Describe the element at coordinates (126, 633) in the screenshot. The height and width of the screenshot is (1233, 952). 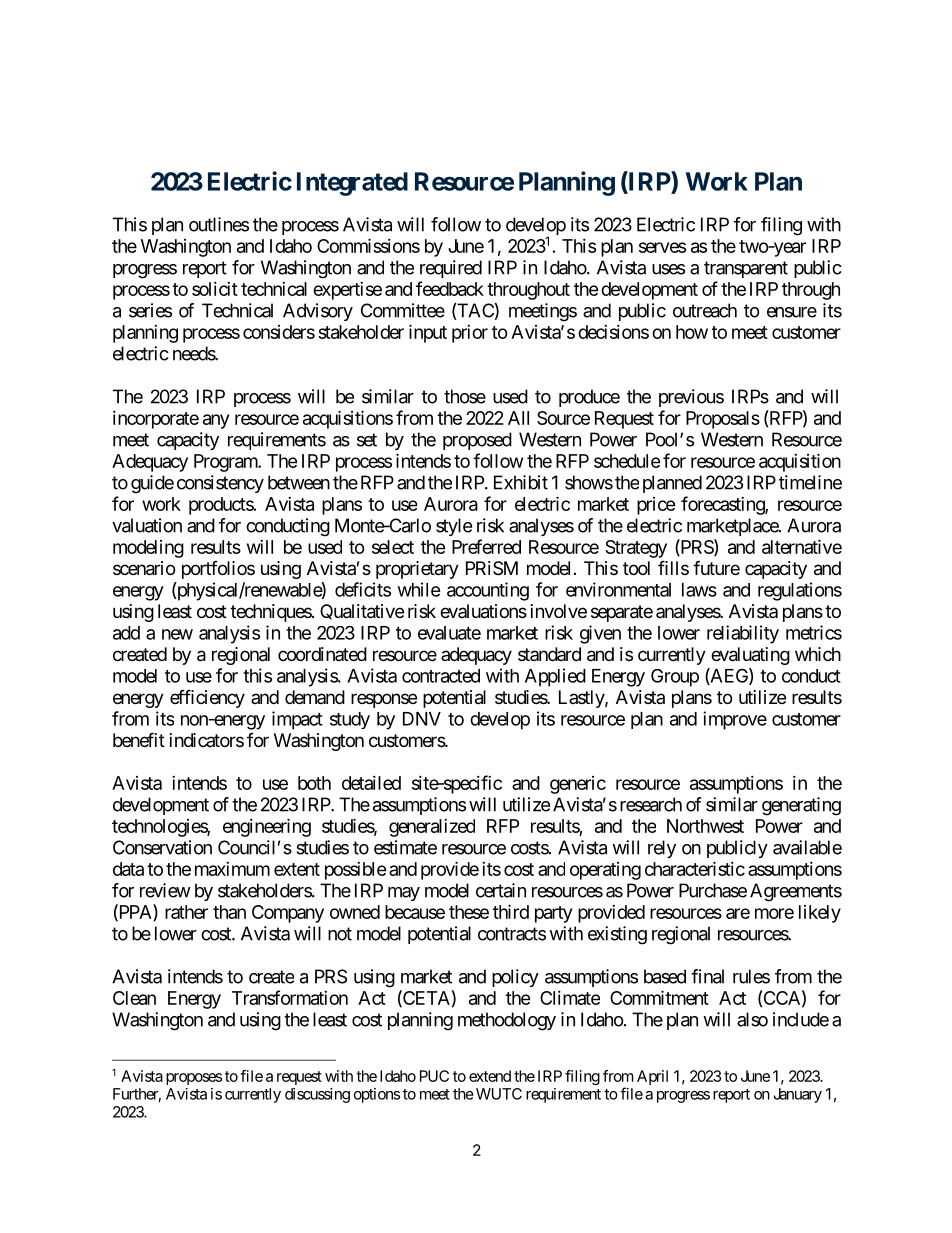
I see `add` at that location.
